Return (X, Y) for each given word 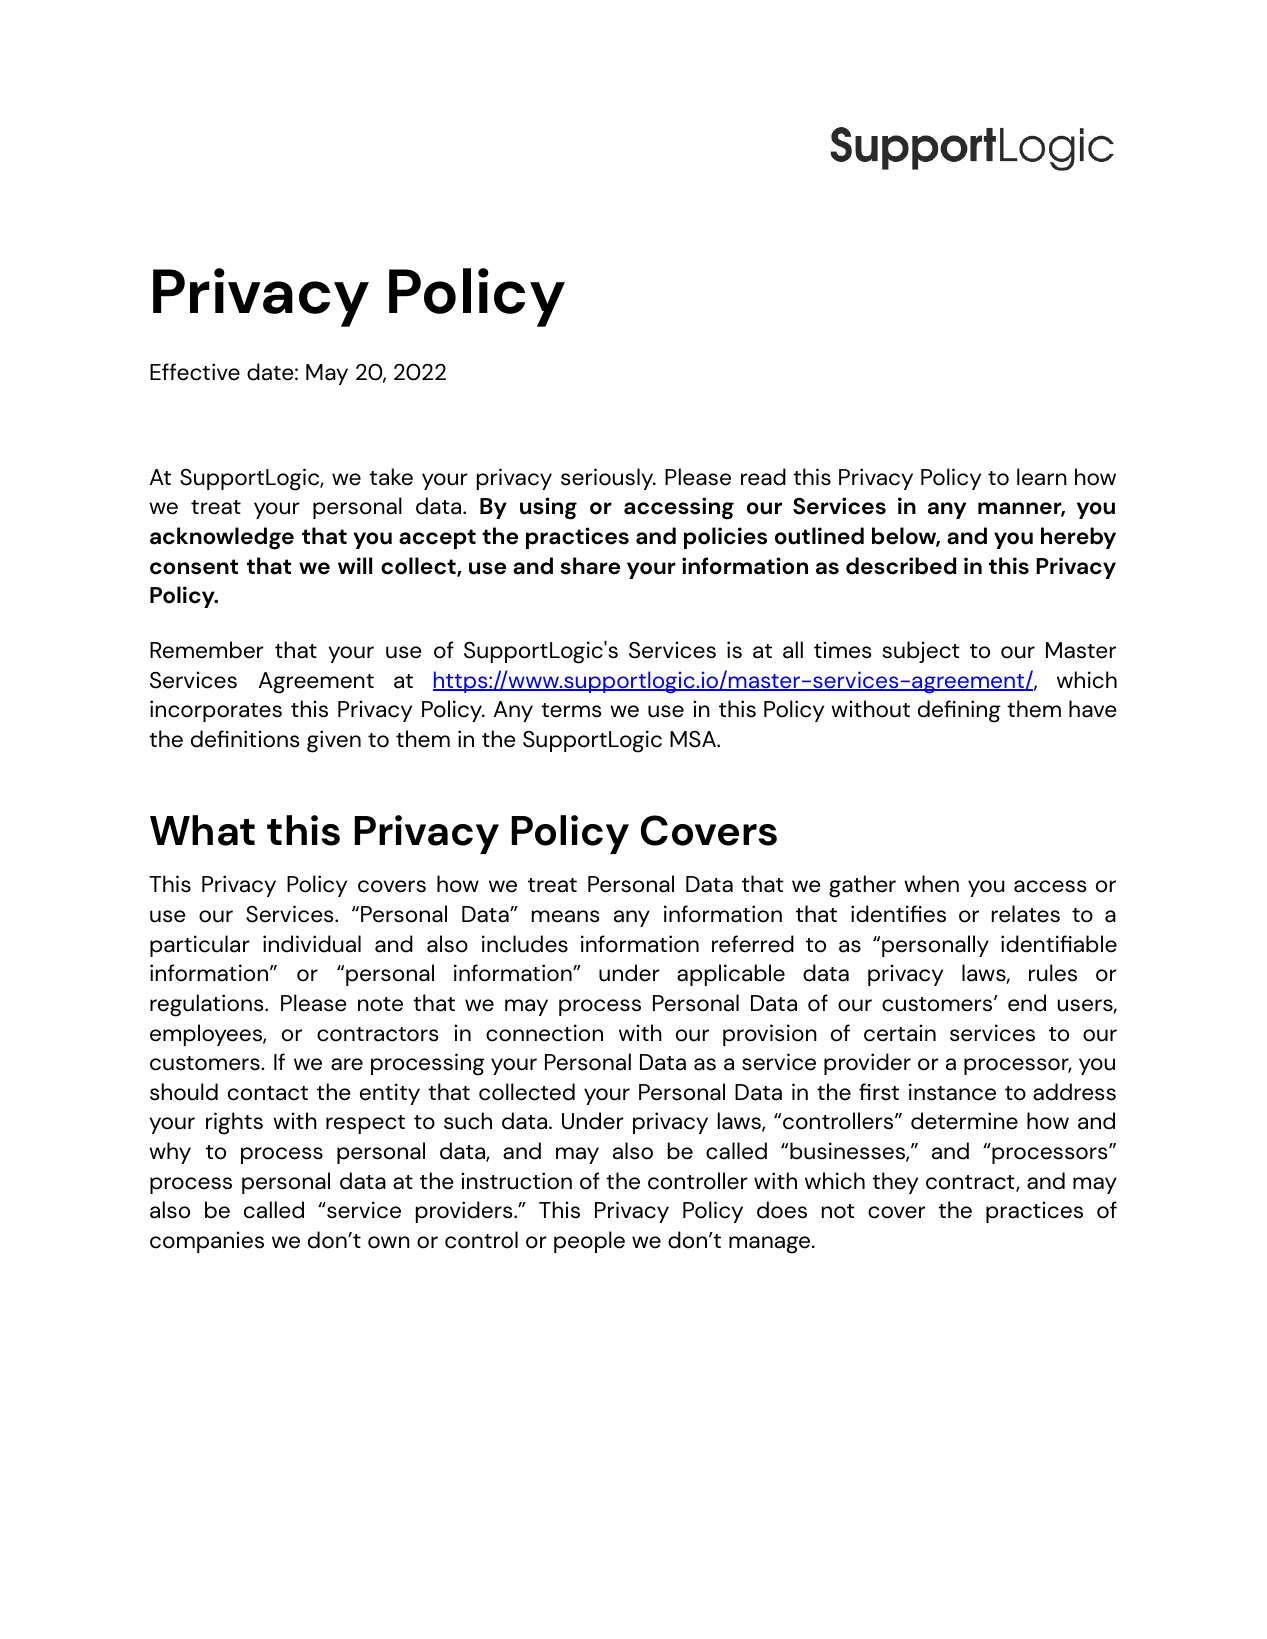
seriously (608, 479)
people (589, 1242)
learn (1042, 477)
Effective (195, 372)
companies (207, 1242)
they (895, 1183)
